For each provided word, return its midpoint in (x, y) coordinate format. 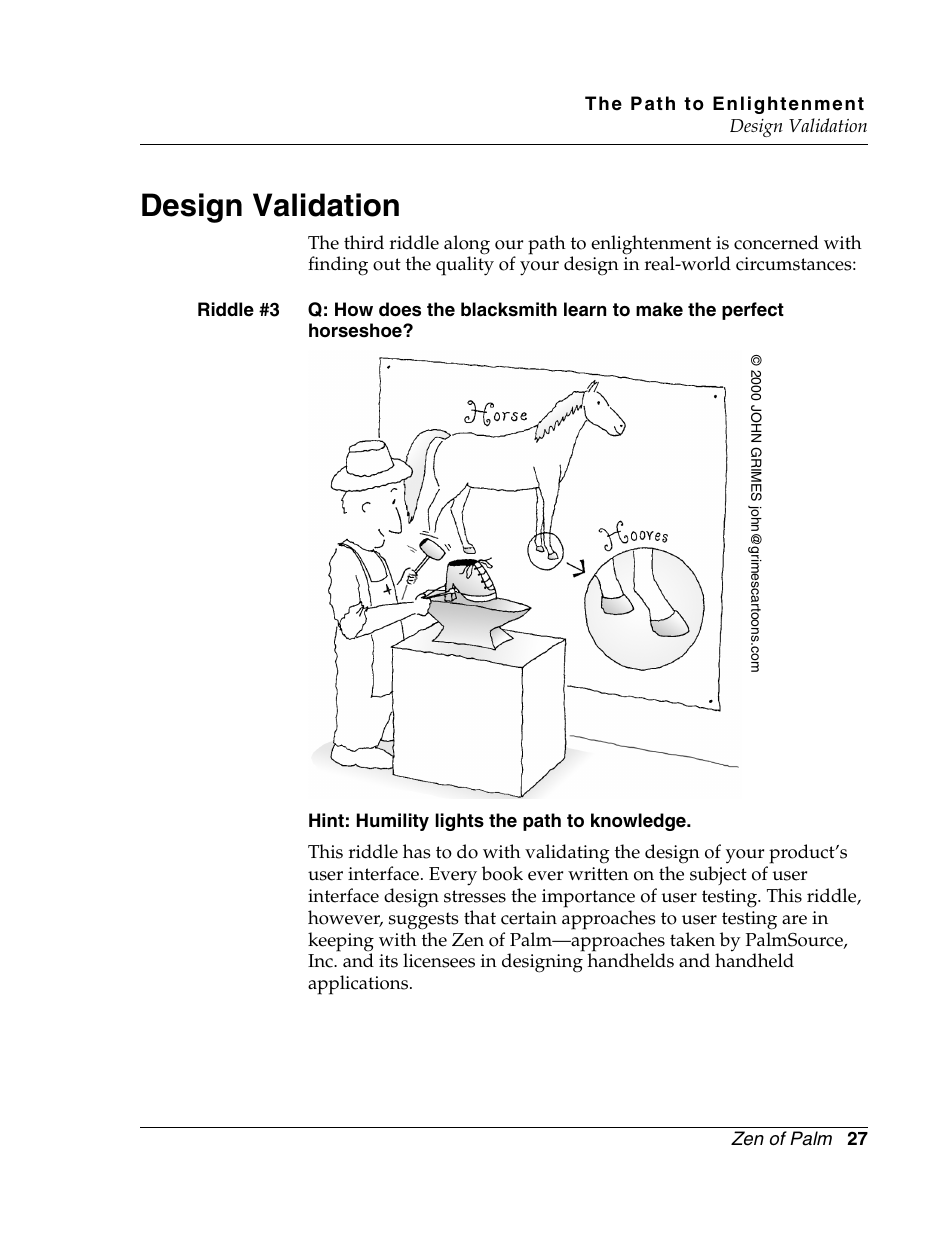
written (598, 874)
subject (718, 875)
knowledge (639, 822)
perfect (753, 311)
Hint (326, 820)
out (387, 264)
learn (585, 309)
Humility (393, 822)
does (400, 309)
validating (567, 854)
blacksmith (509, 309)
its (388, 961)
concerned (776, 242)
